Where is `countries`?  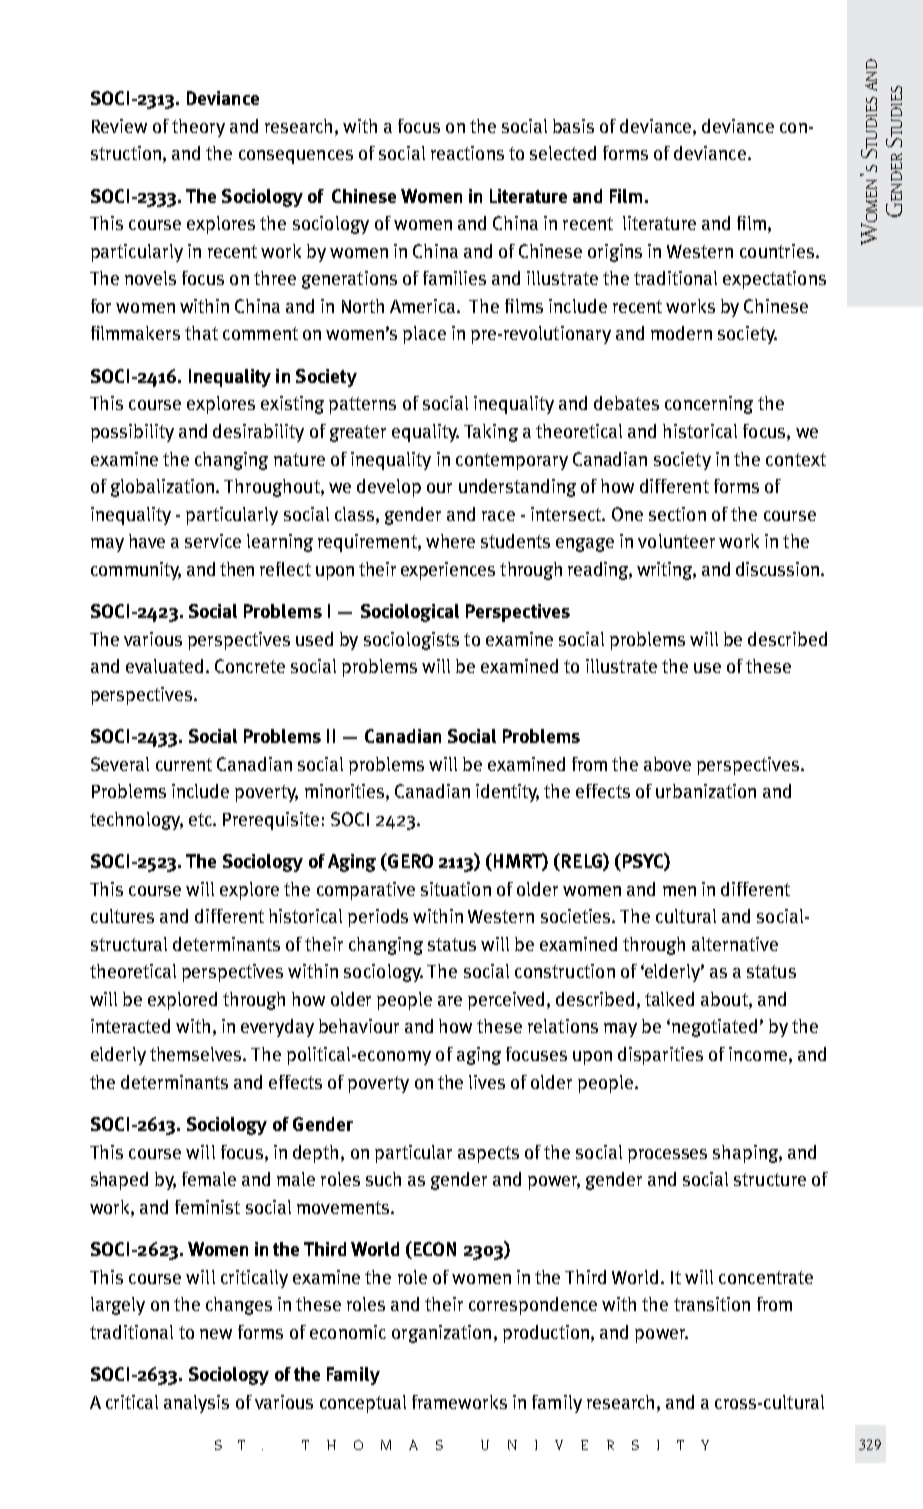
countries is located at coordinates (777, 251).
